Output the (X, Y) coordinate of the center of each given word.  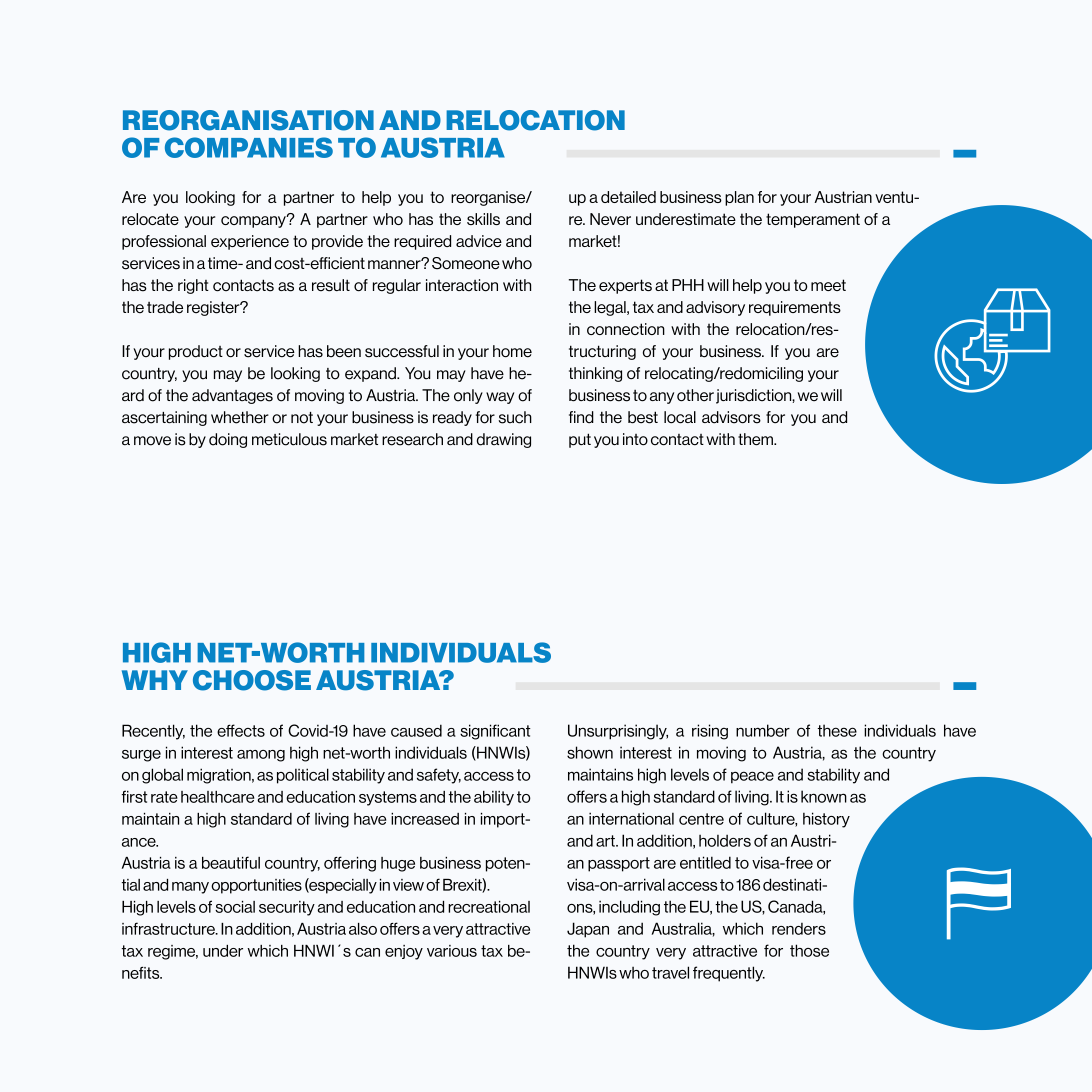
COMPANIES (249, 147)
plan (739, 198)
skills (483, 219)
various (452, 951)
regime (173, 952)
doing (228, 440)
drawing (504, 440)
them (756, 439)
